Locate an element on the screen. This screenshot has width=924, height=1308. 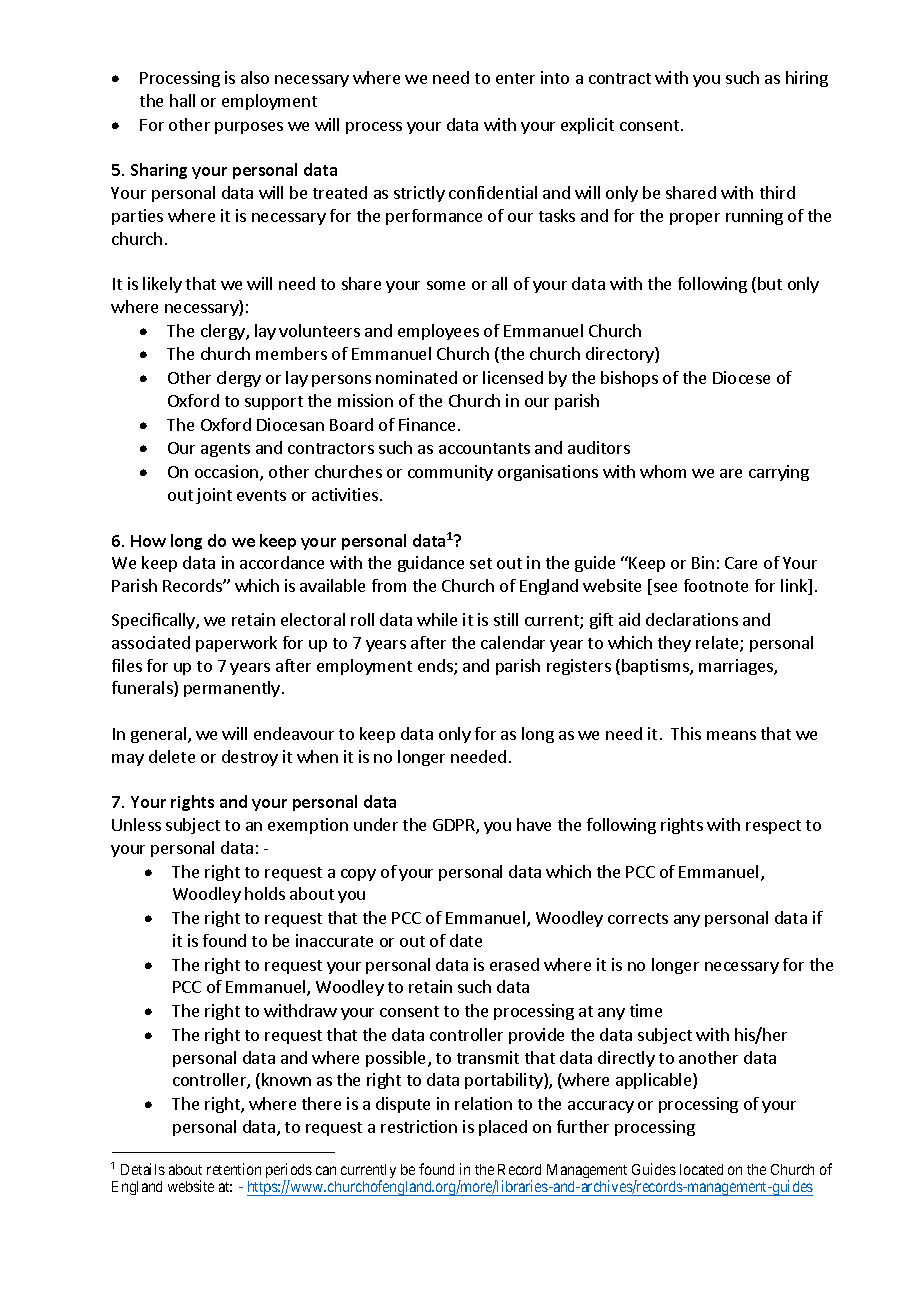
hiring is located at coordinates (807, 79).
